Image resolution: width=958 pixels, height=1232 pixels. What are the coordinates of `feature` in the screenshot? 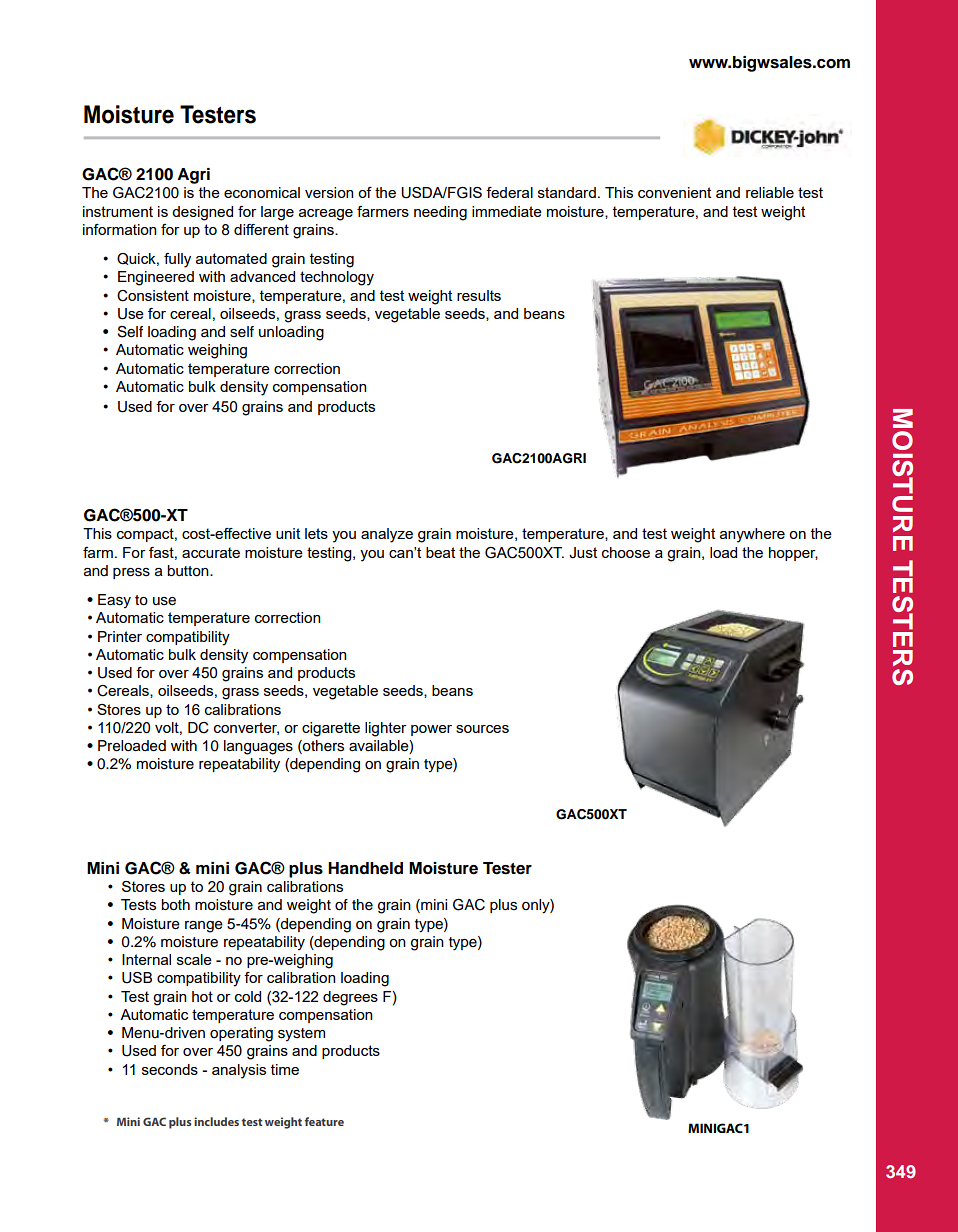 It's located at (324, 1121).
